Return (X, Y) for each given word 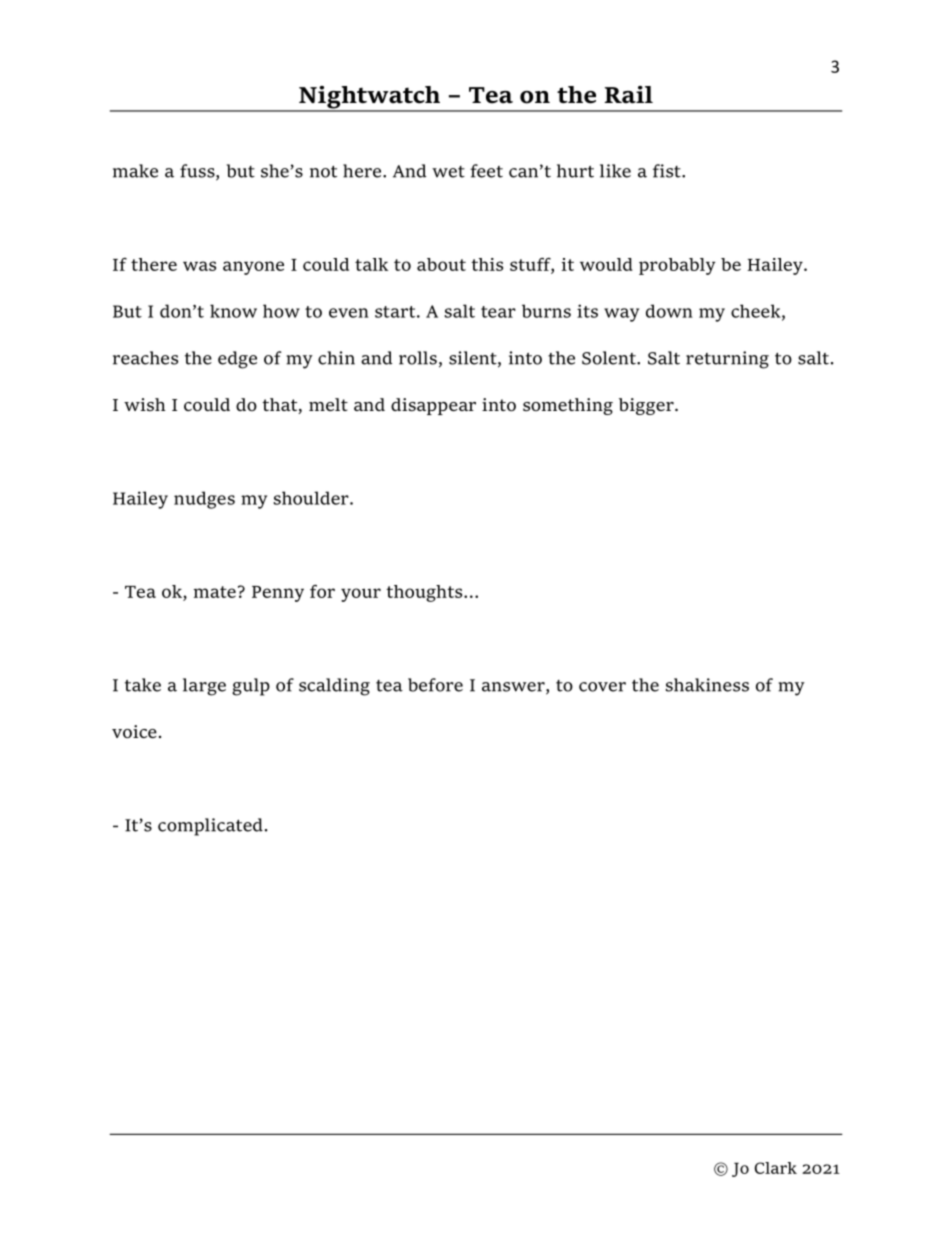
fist (668, 171)
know (233, 311)
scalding (334, 687)
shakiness (707, 685)
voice (134, 731)
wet (448, 172)
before (435, 685)
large (204, 687)
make (135, 171)
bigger (647, 406)
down (669, 311)
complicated (210, 827)
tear (498, 312)
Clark (776, 1168)
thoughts (425, 593)
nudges (204, 500)
